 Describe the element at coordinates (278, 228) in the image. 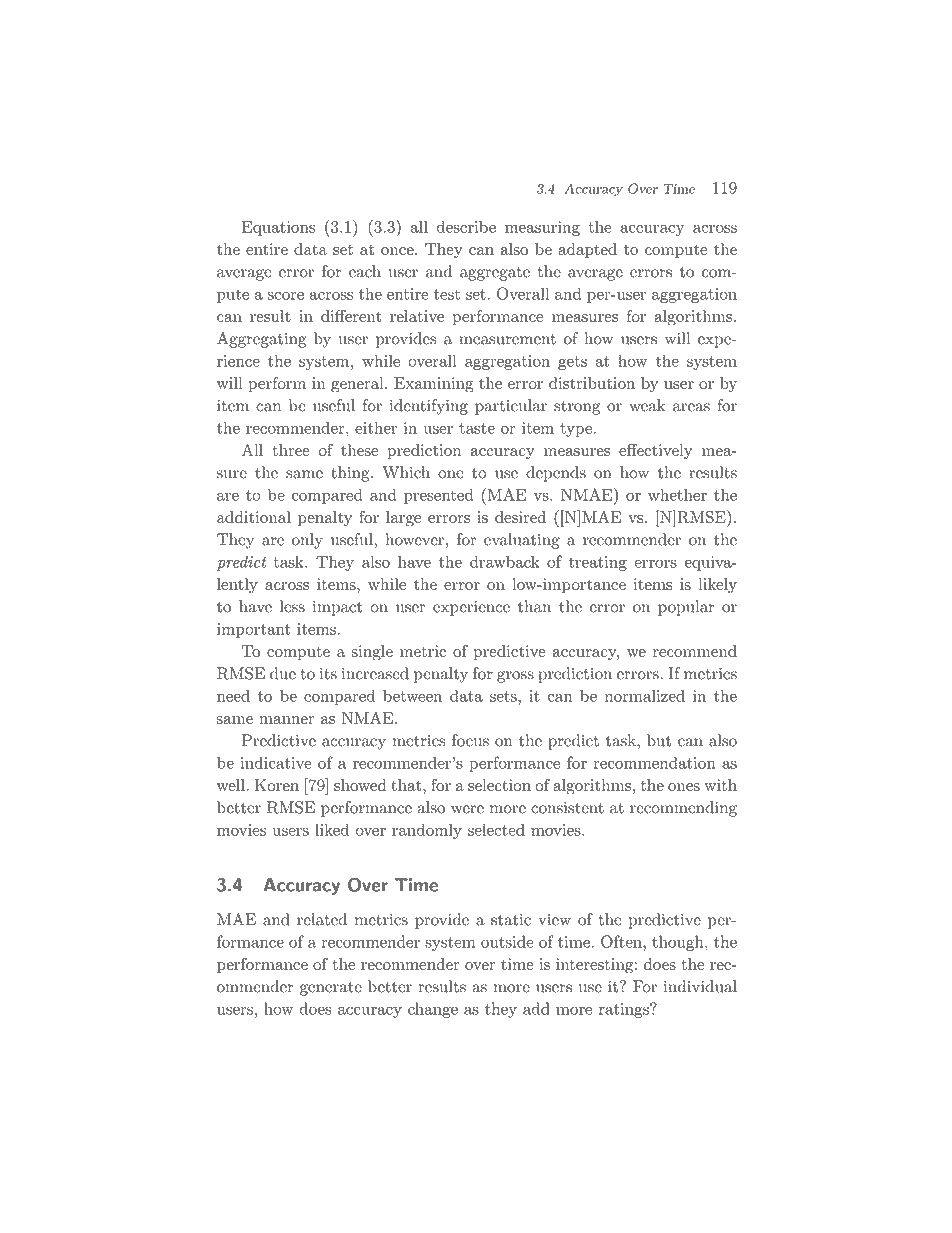

I see `Equations` at that location.
